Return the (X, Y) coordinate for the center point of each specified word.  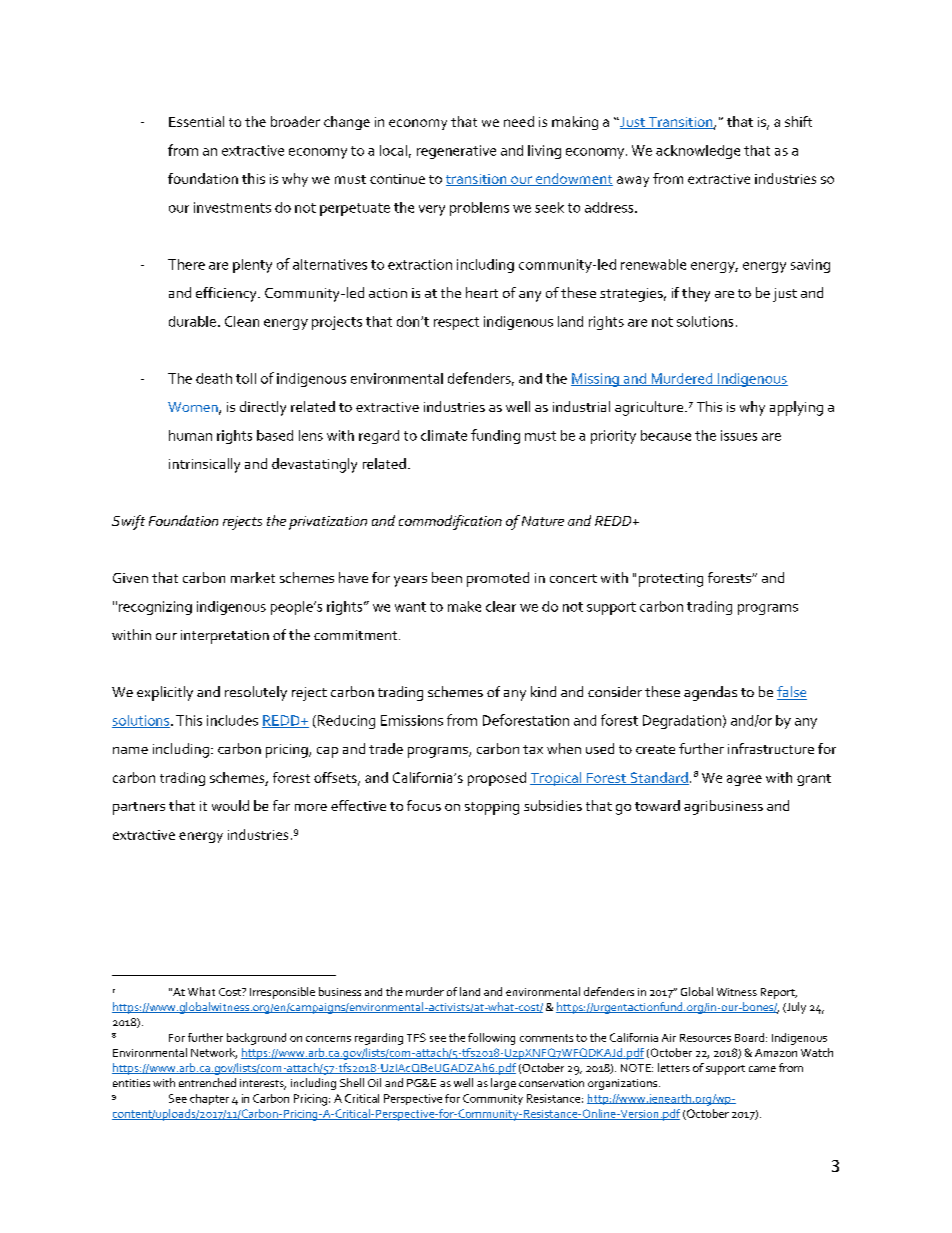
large (503, 1084)
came (762, 1069)
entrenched (207, 1082)
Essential (196, 121)
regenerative (456, 152)
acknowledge (698, 152)
